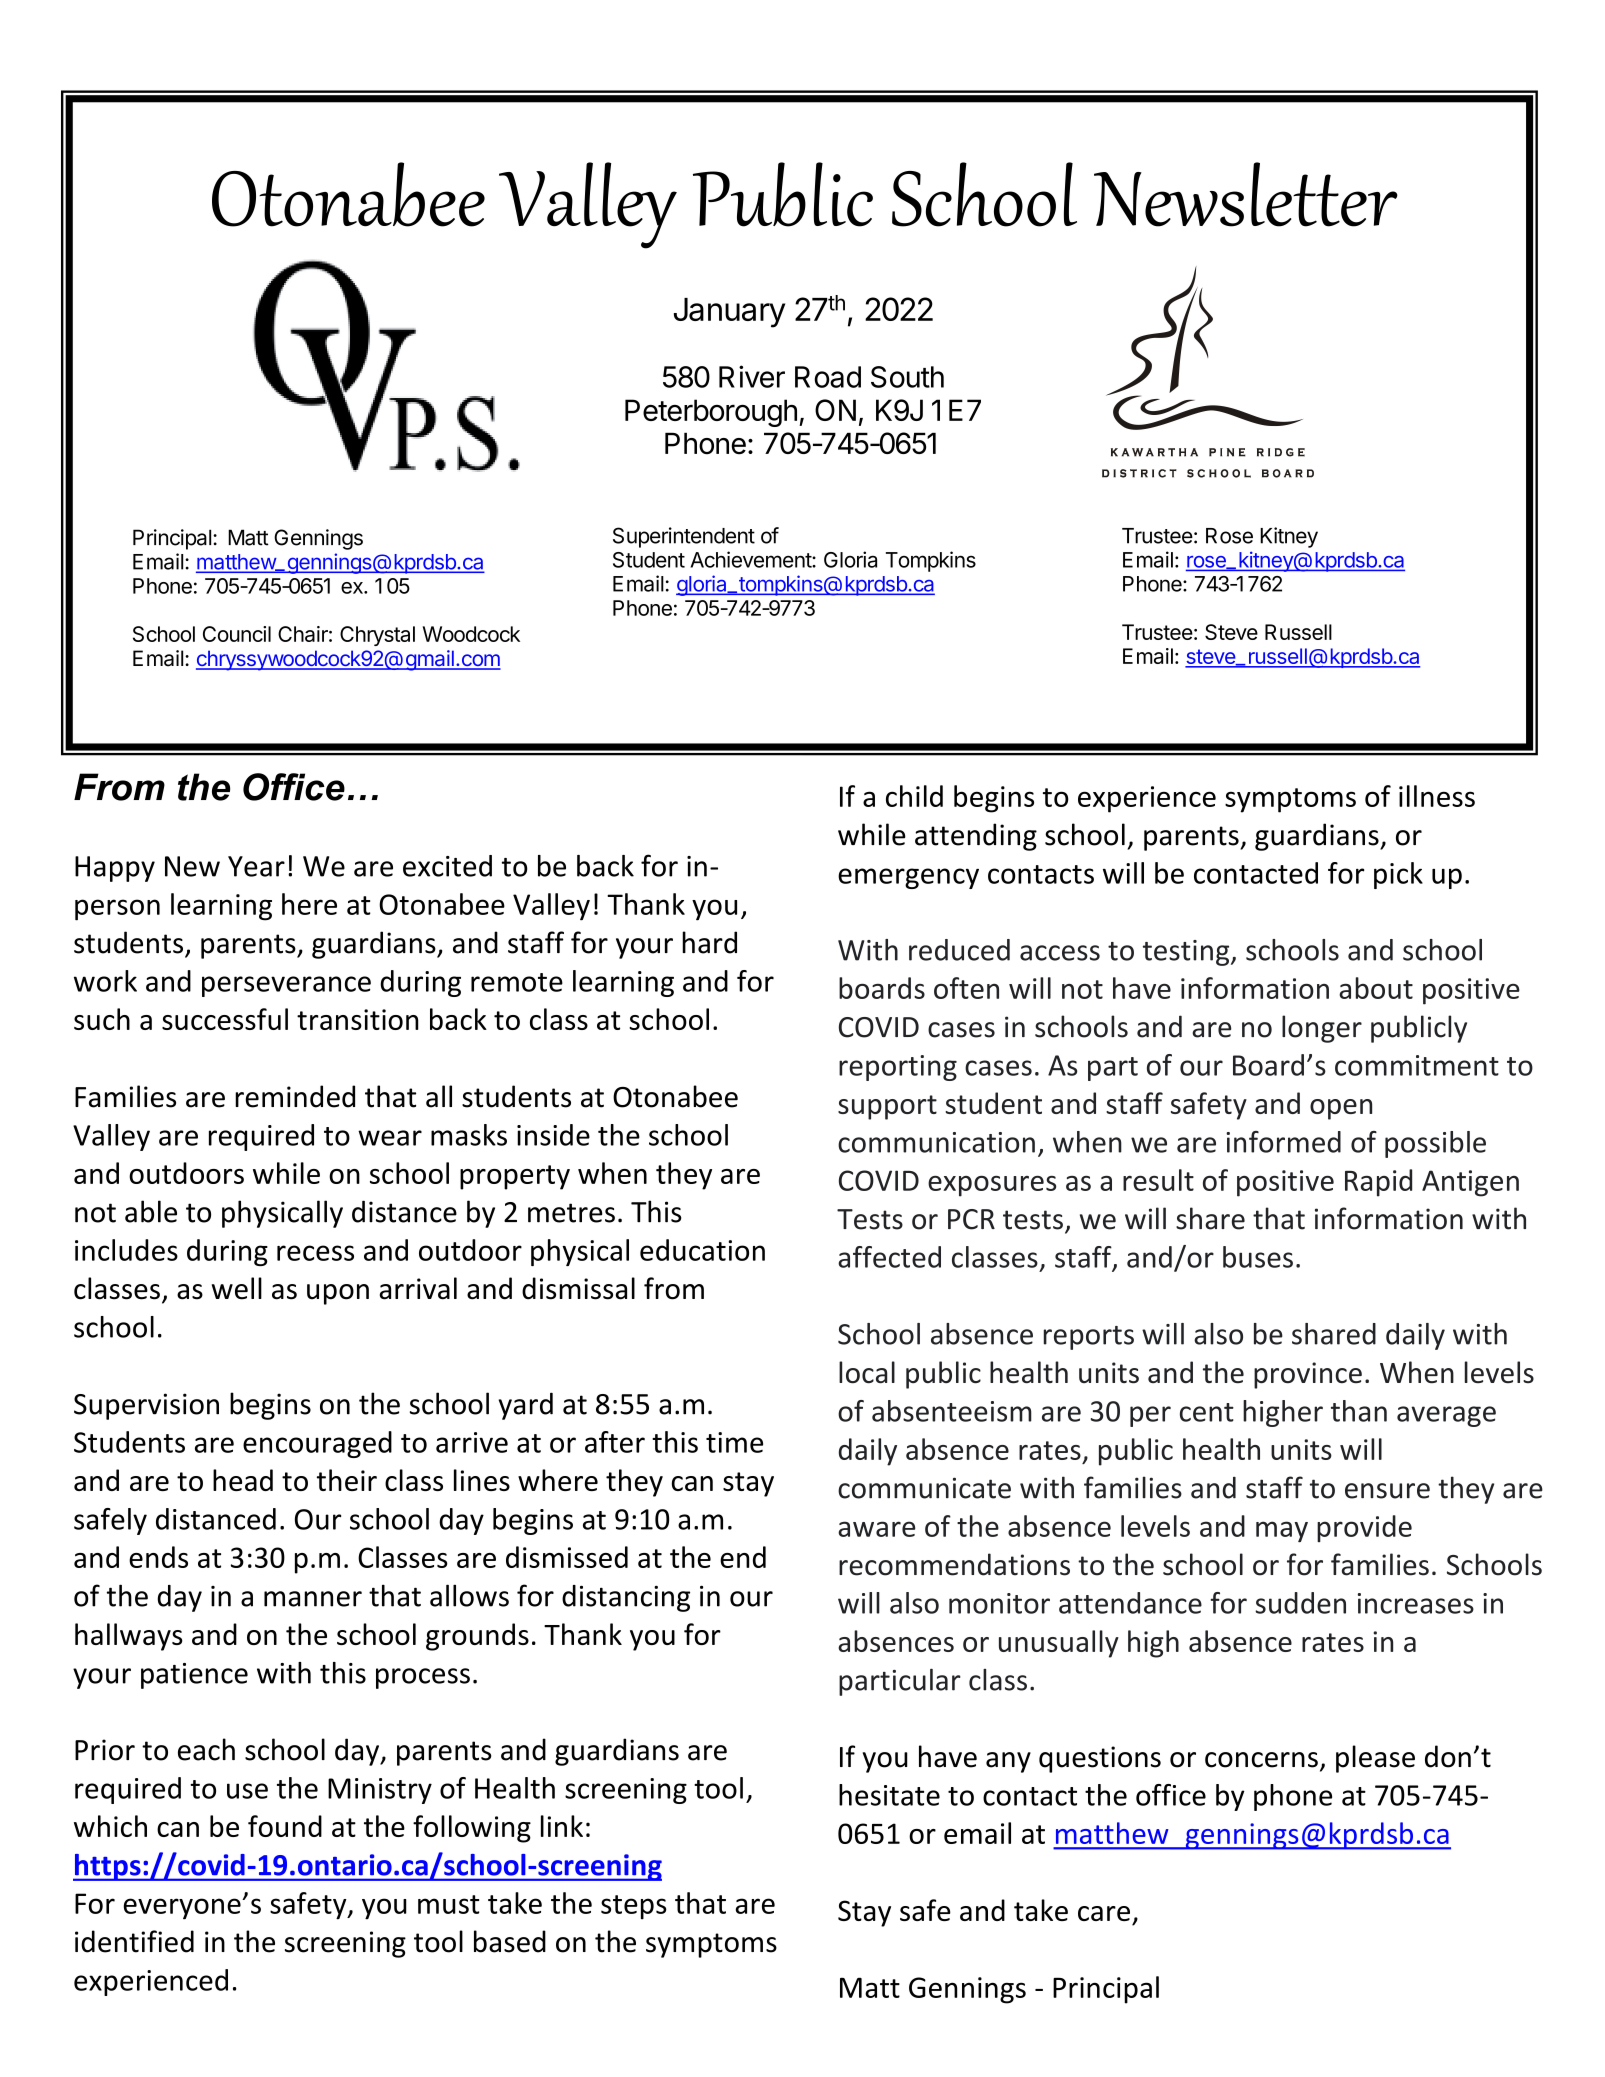 This screenshot has width=1605, height=2077. Describe the element at coordinates (914, 796) in the screenshot. I see `child` at that location.
